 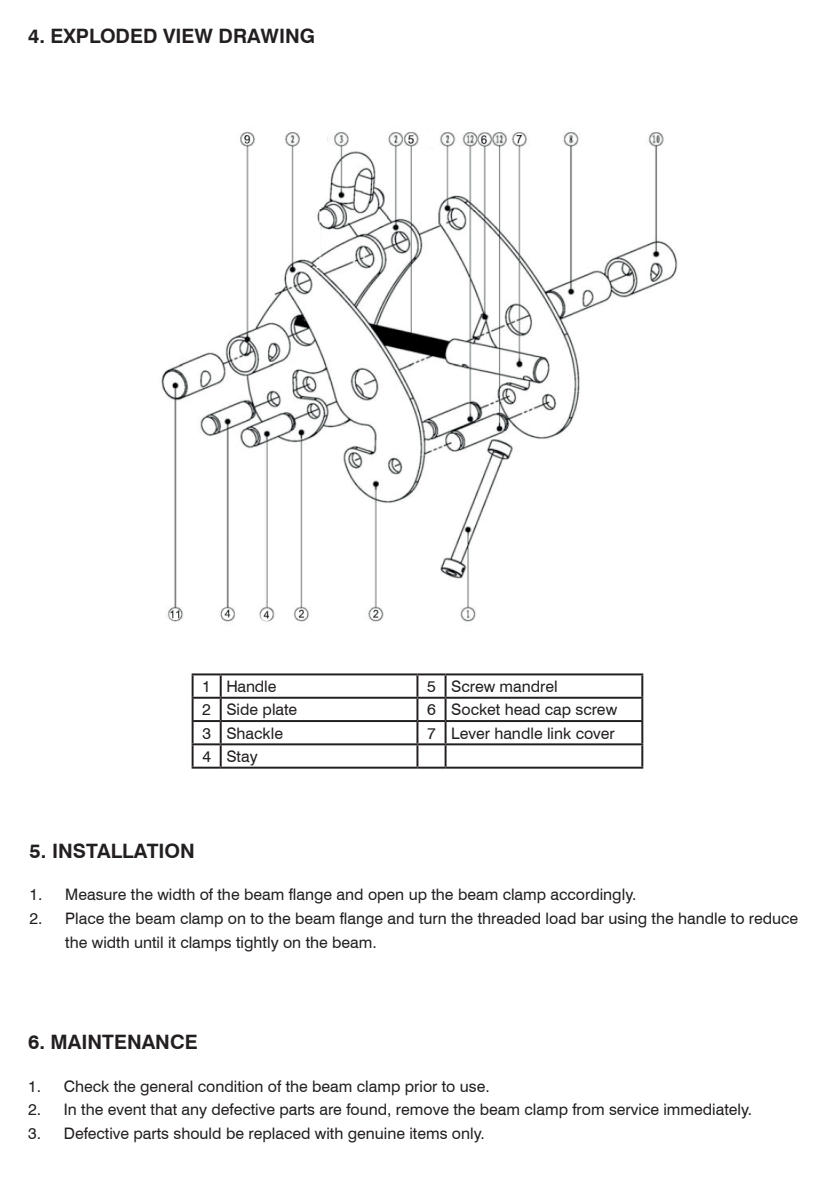 What do you see at coordinates (104, 35) in the screenshot?
I see `EXPLODED` at bounding box center [104, 35].
